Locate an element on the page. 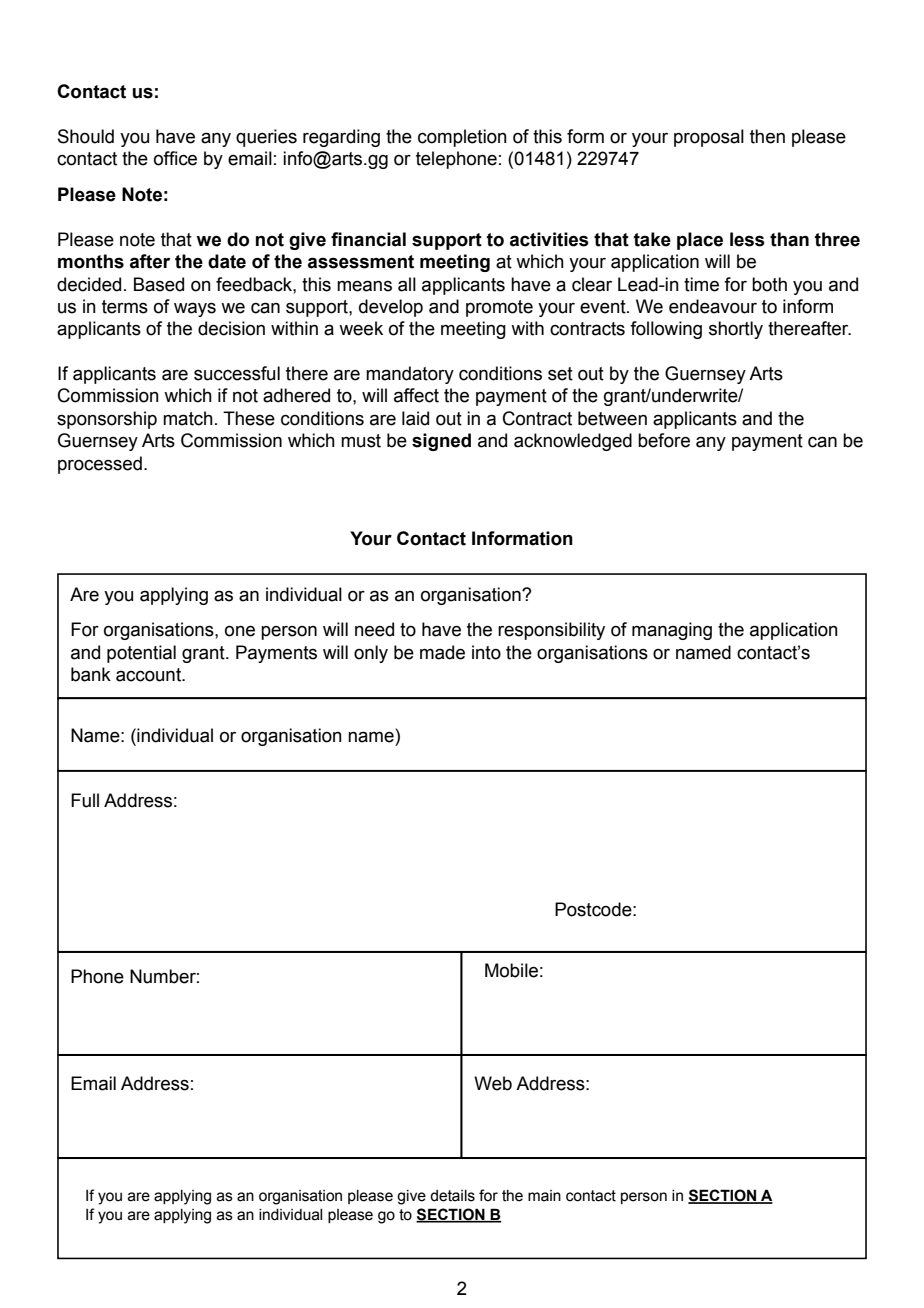 This document has height=1308, width=924. signed is located at coordinates (441, 442).
